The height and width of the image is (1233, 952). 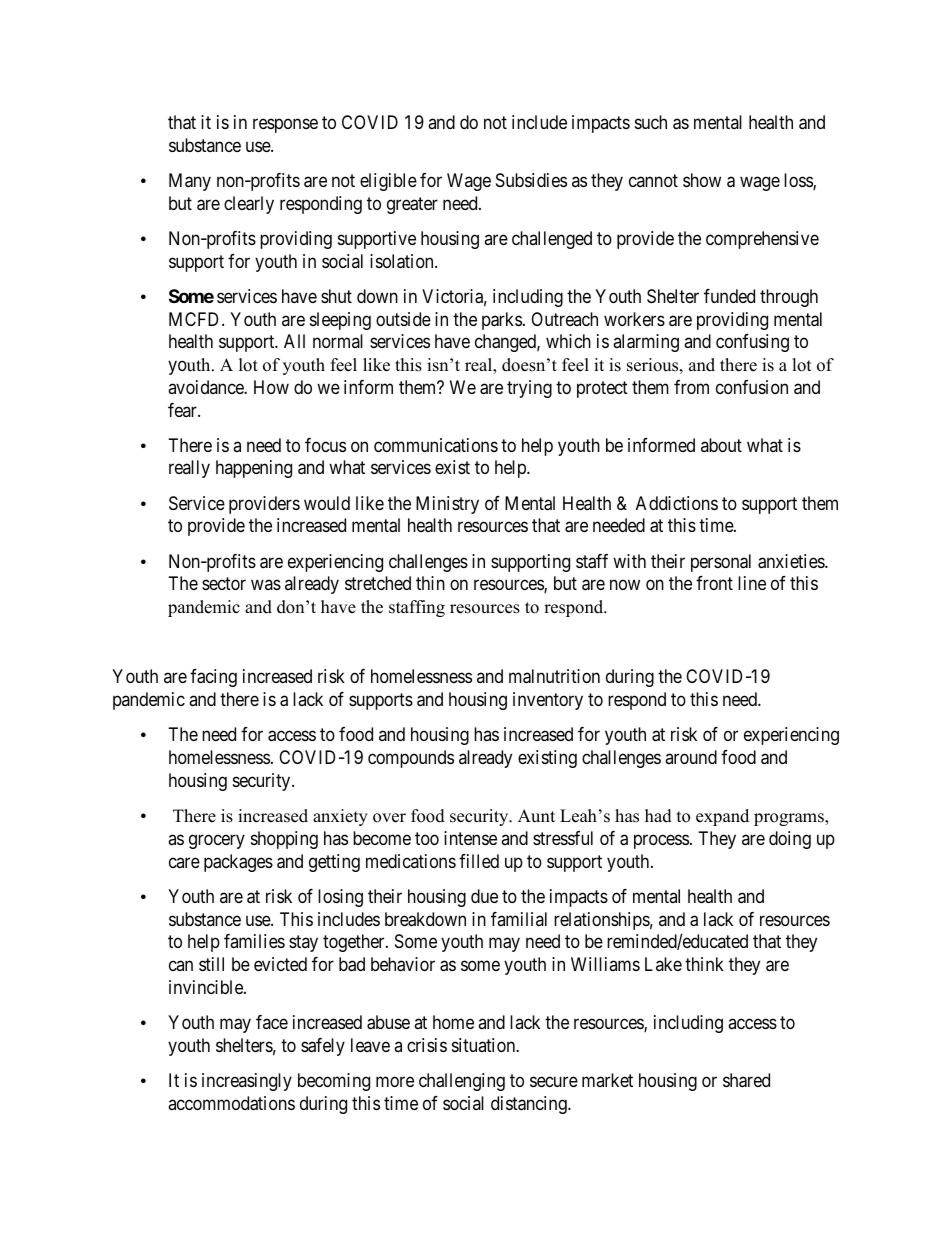 I want to click on response, so click(x=285, y=125).
